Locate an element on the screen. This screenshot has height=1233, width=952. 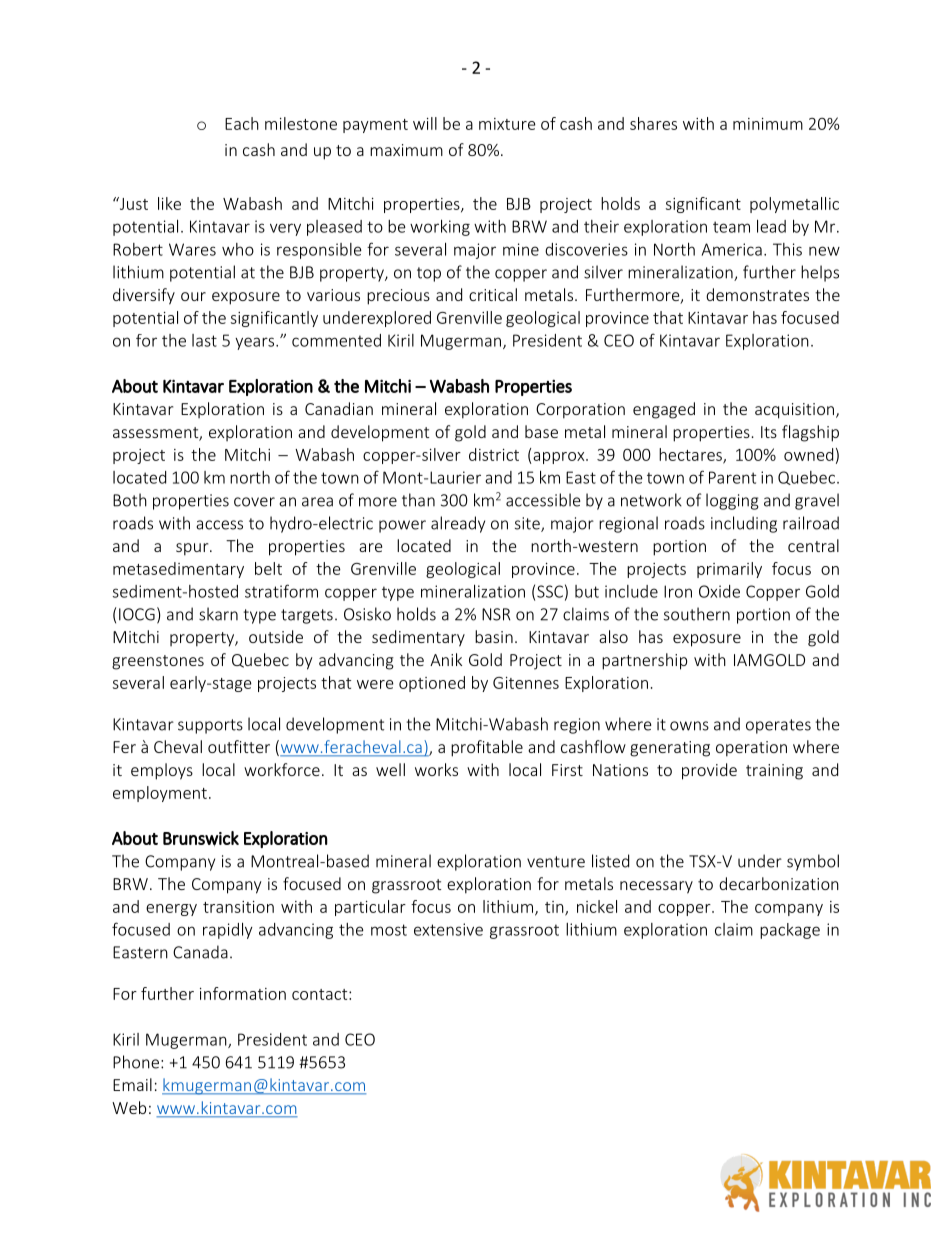
venture is located at coordinates (556, 862).
